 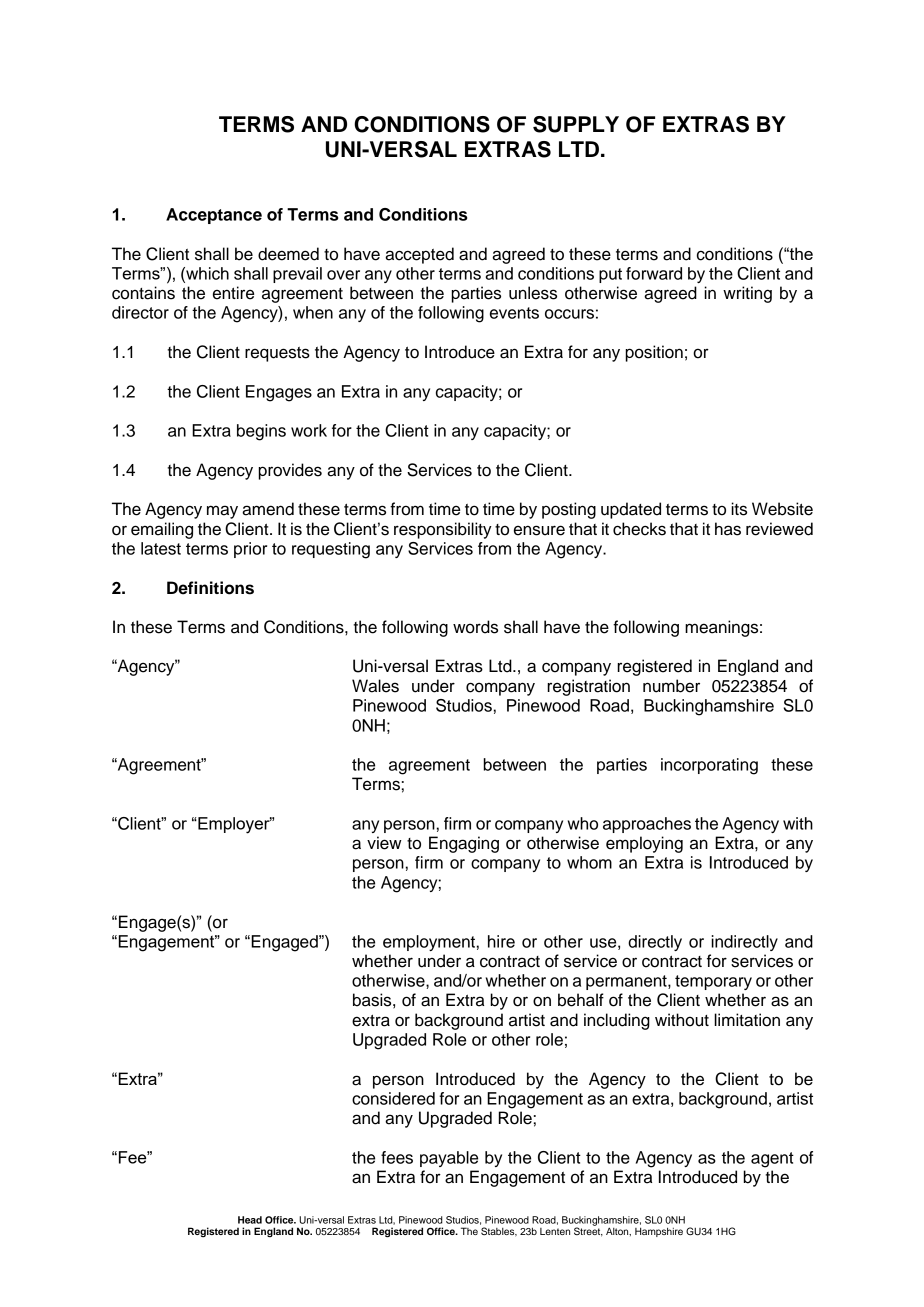 What do you see at coordinates (443, 530) in the image?
I see `responsibility` at bounding box center [443, 530].
